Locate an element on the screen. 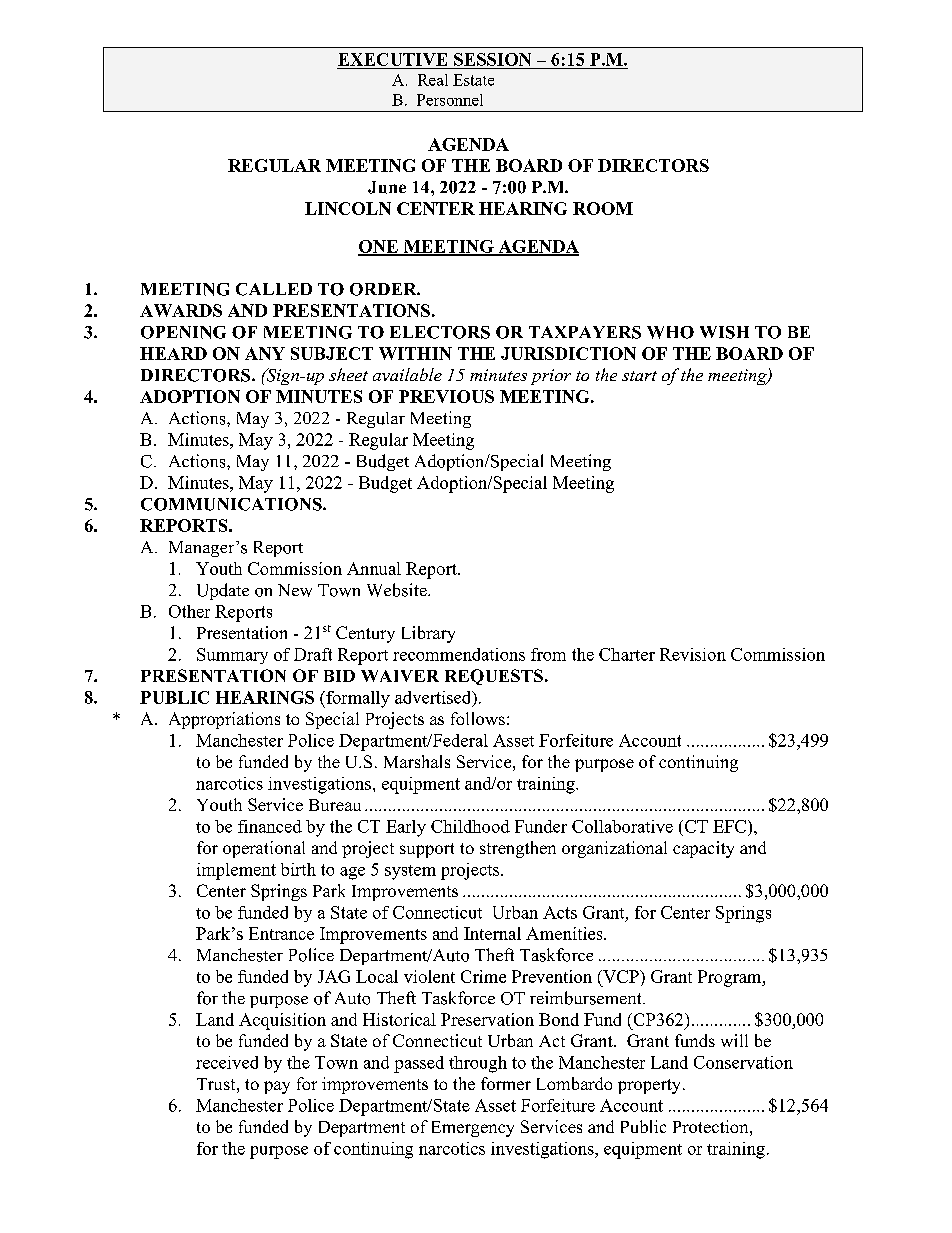 The height and width of the screenshot is (1233, 952). received is located at coordinates (227, 1062).
